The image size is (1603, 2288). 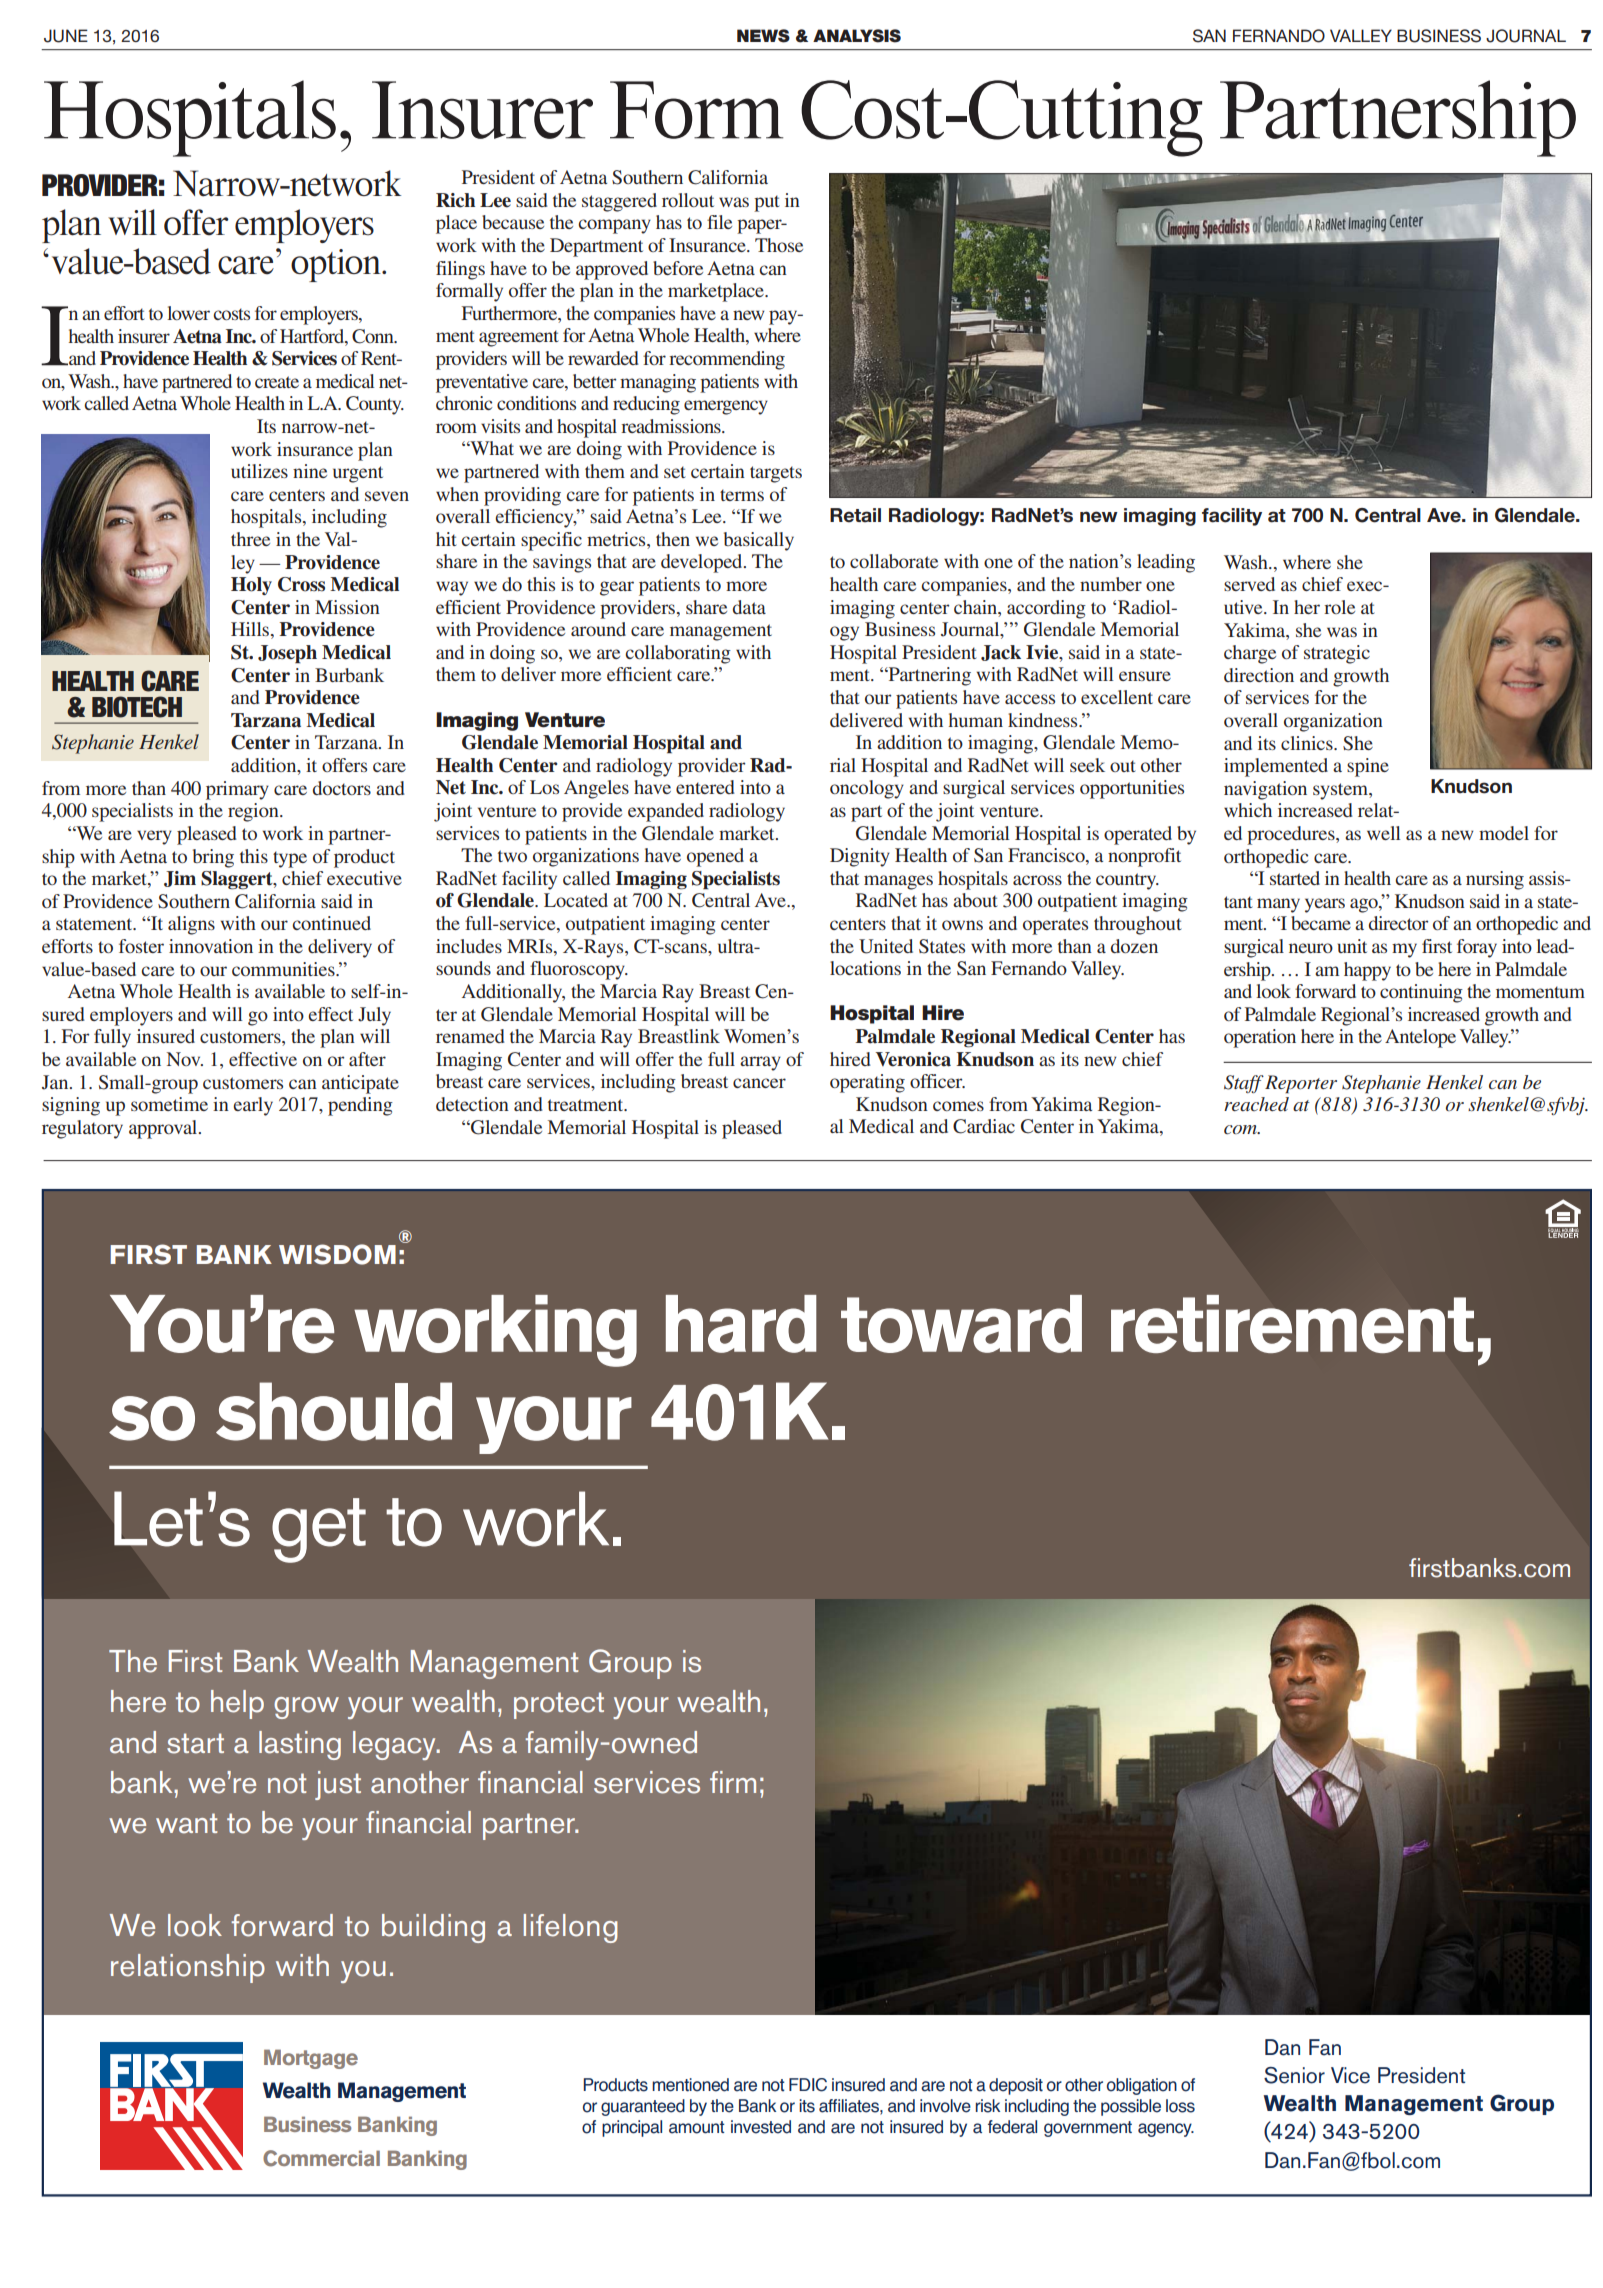 I want to click on Mortgage, so click(x=311, y=2059).
